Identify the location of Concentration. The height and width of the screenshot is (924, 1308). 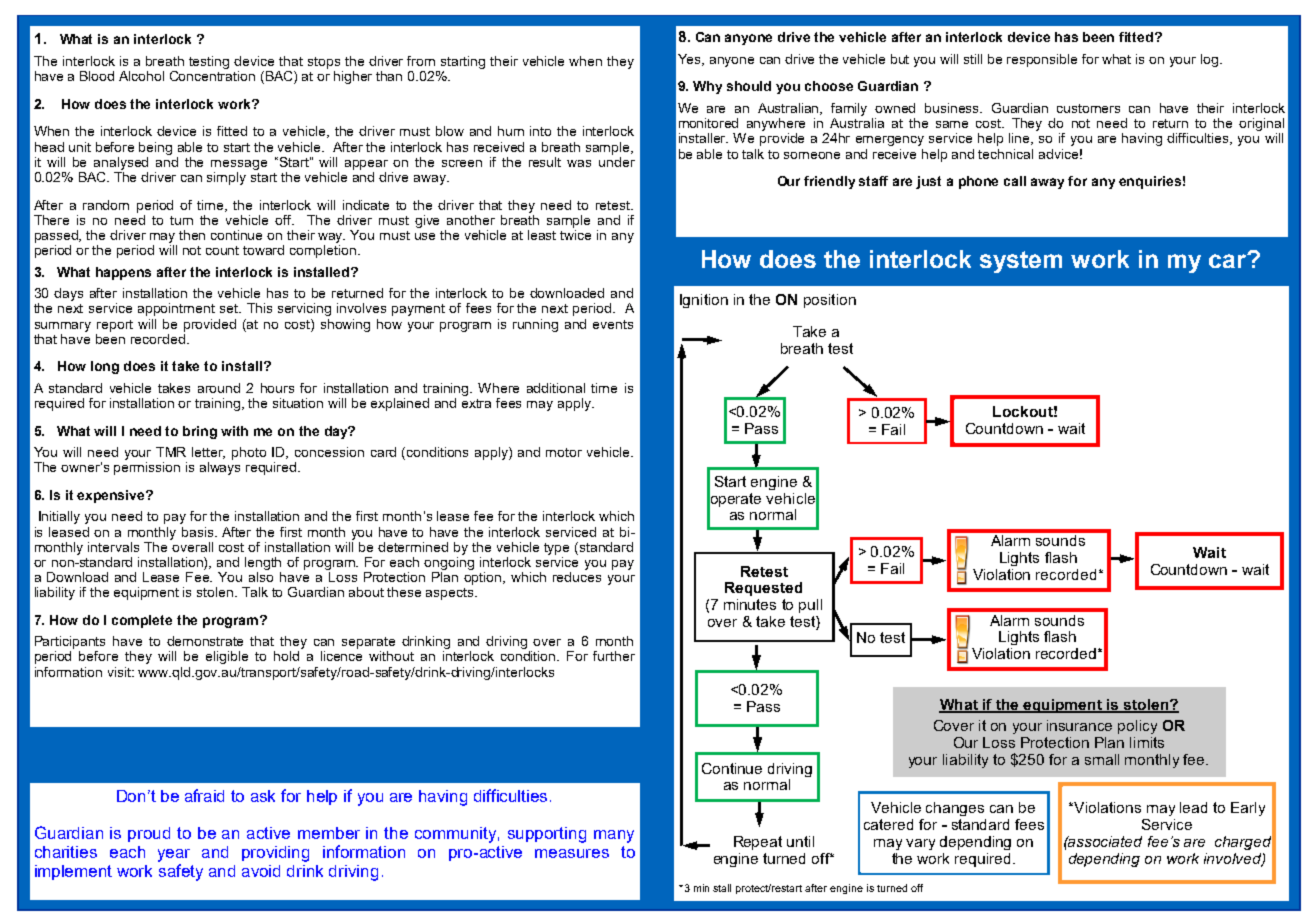
(212, 74).
